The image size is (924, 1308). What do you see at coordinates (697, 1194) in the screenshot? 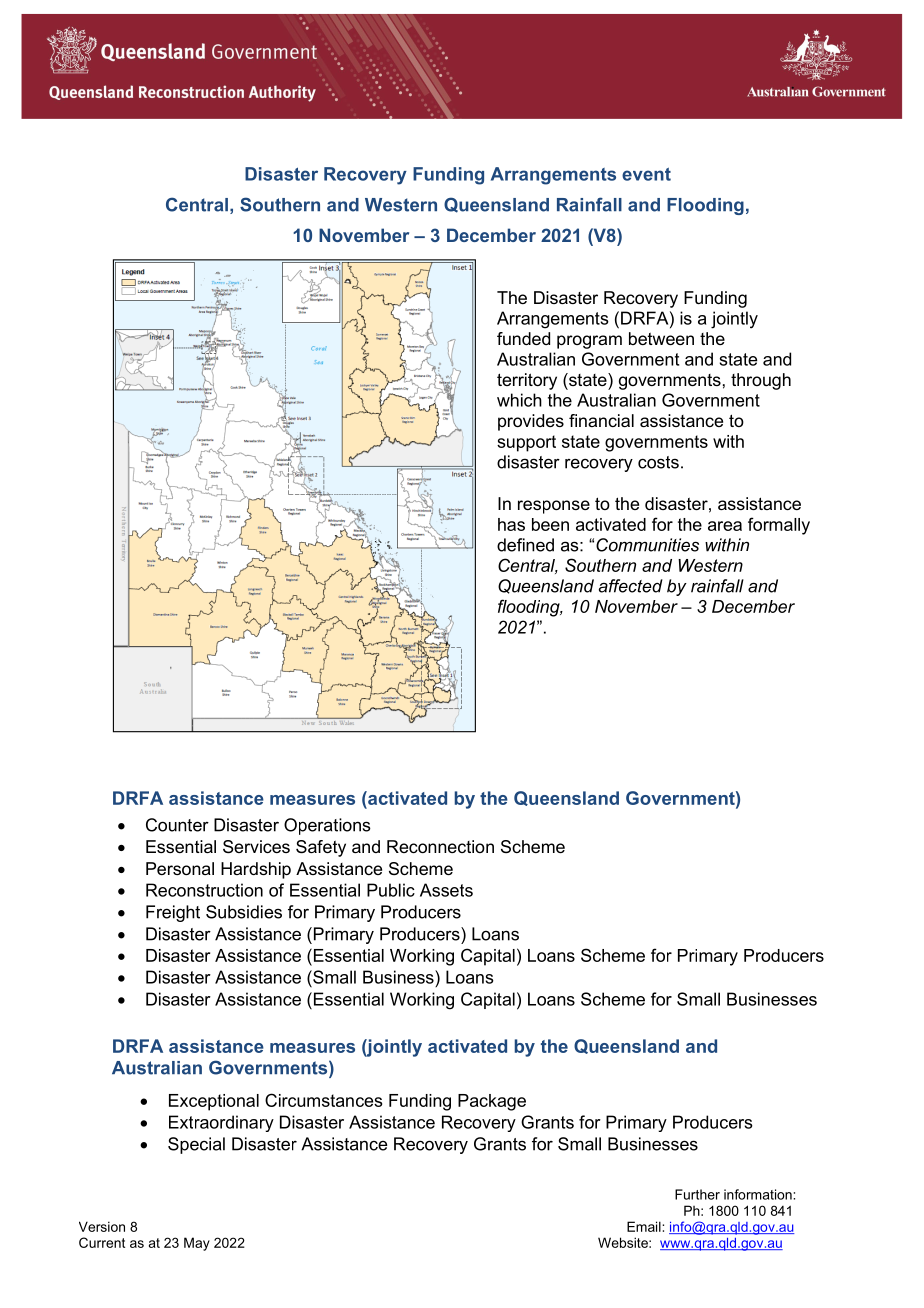
I see `Further` at bounding box center [697, 1194].
